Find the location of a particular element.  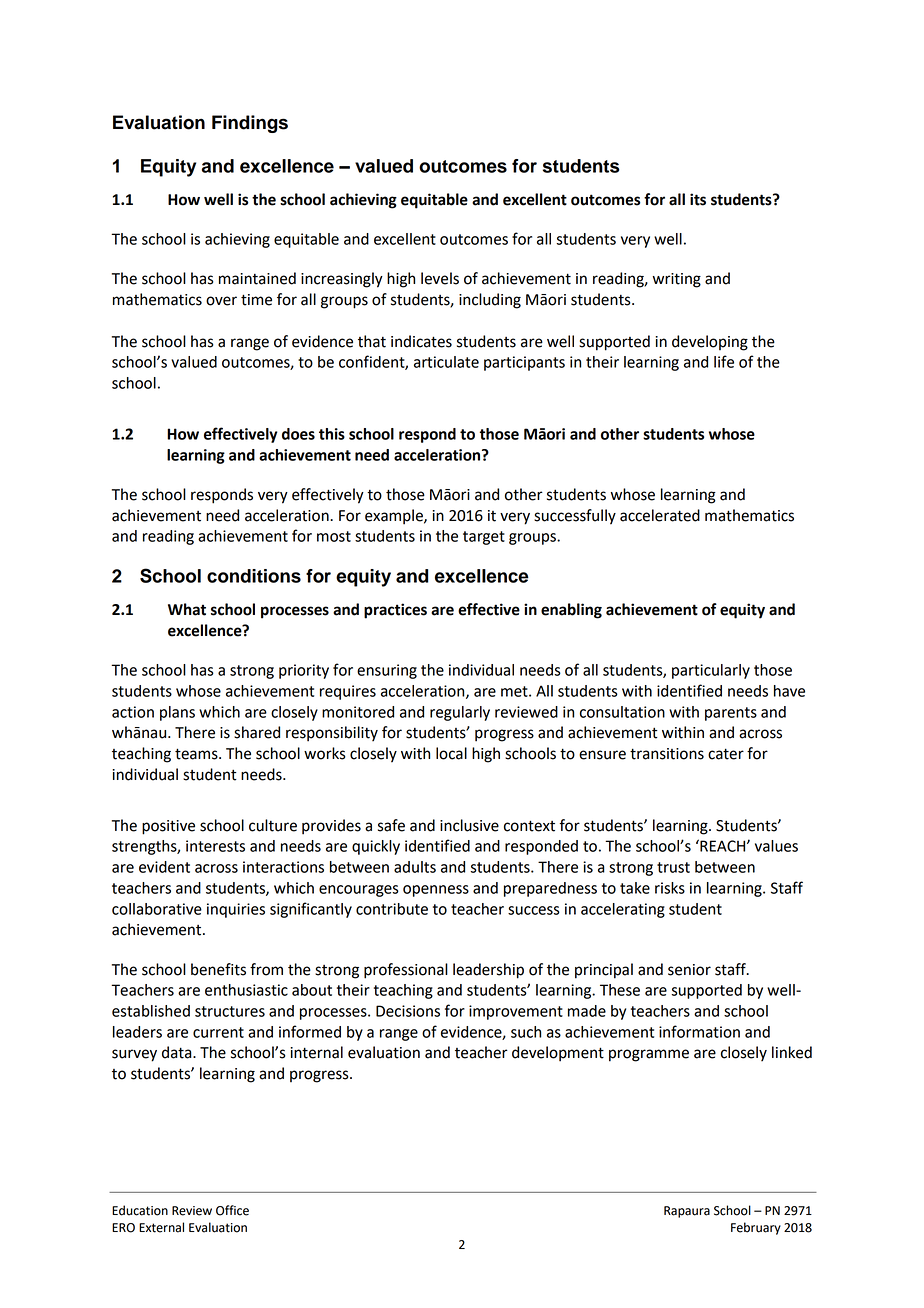

articulate is located at coordinates (446, 362).
